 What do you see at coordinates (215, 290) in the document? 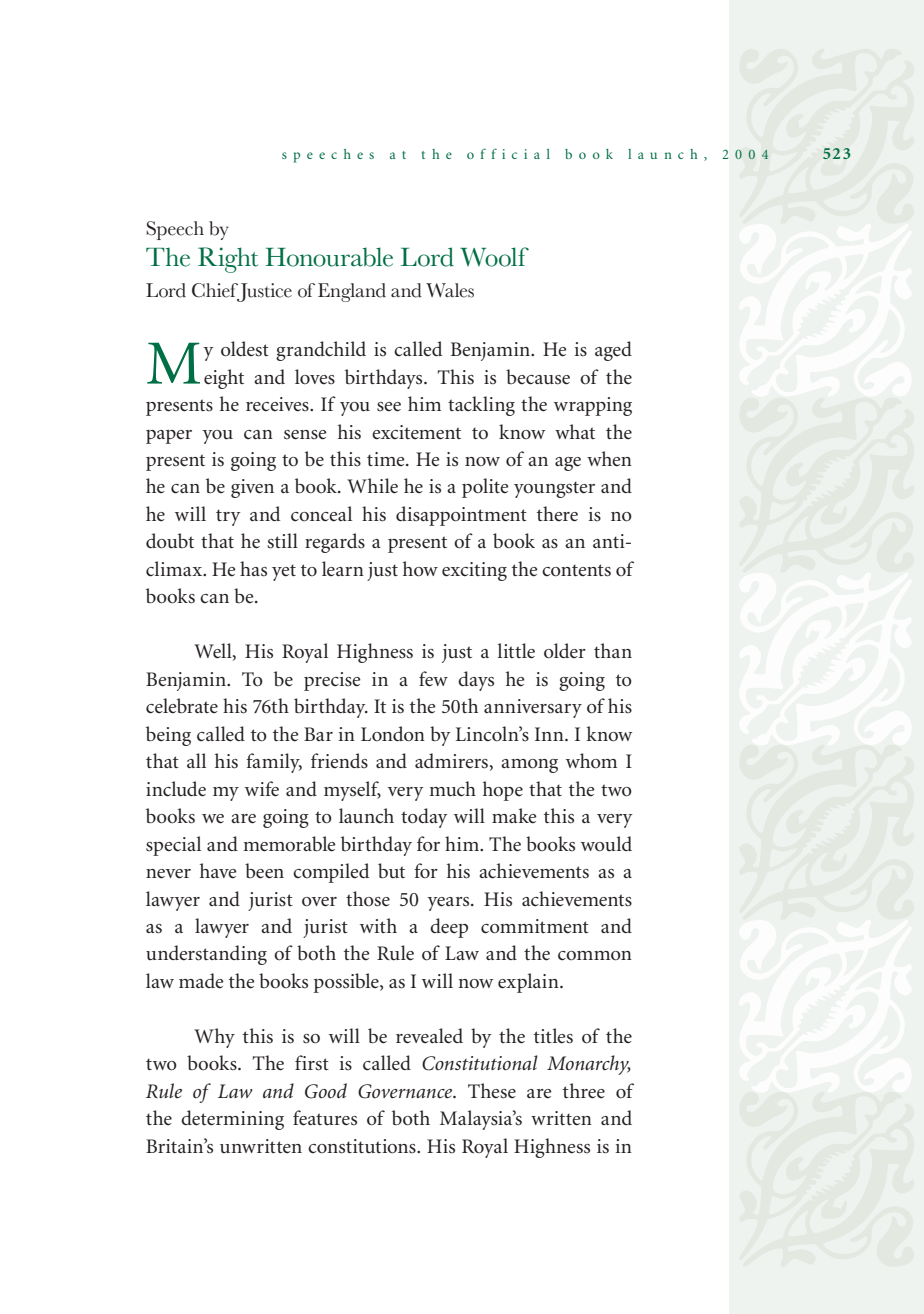
I see `Chief` at bounding box center [215, 290].
